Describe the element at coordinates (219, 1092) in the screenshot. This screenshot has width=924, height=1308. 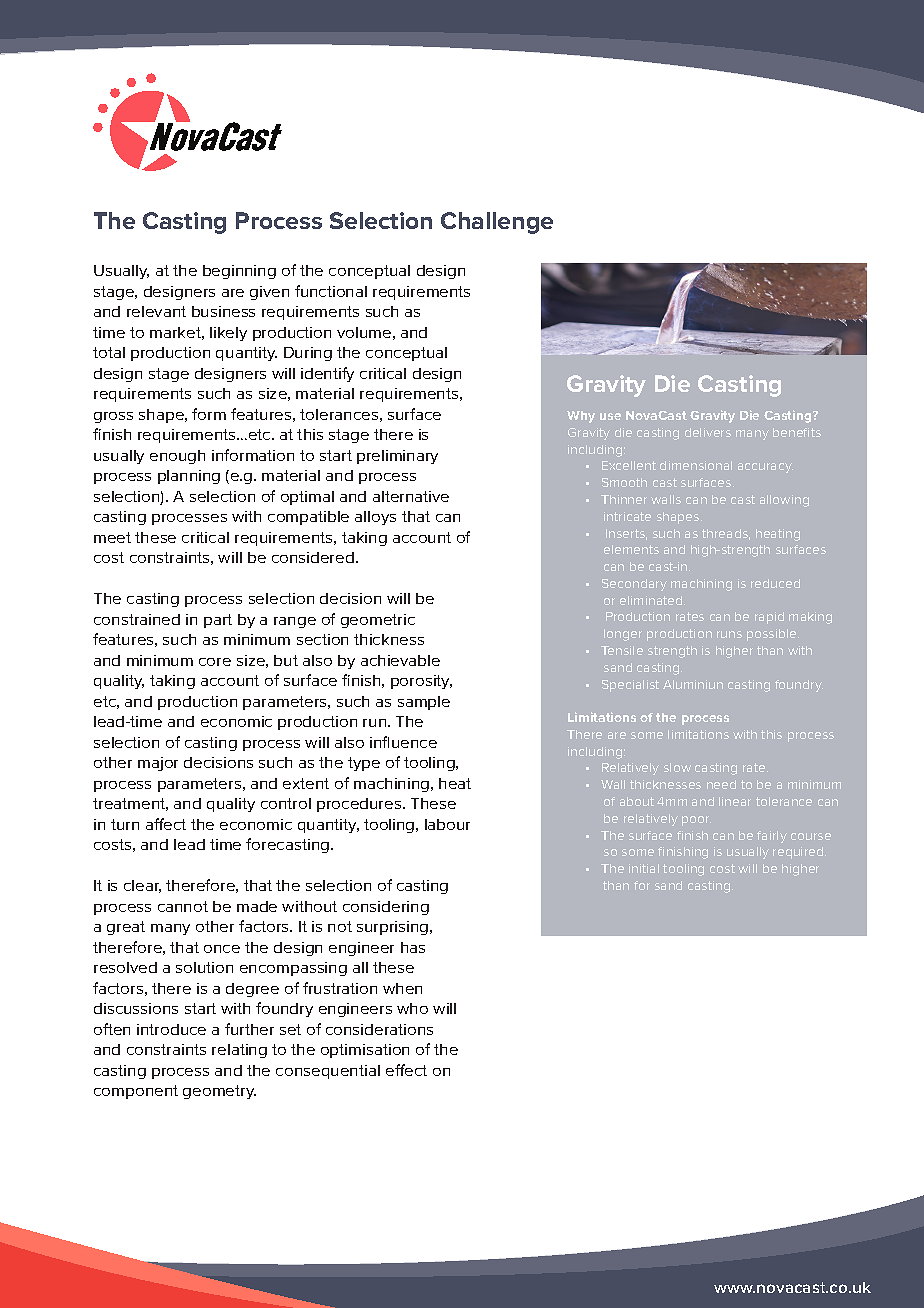
I see `geometry` at that location.
